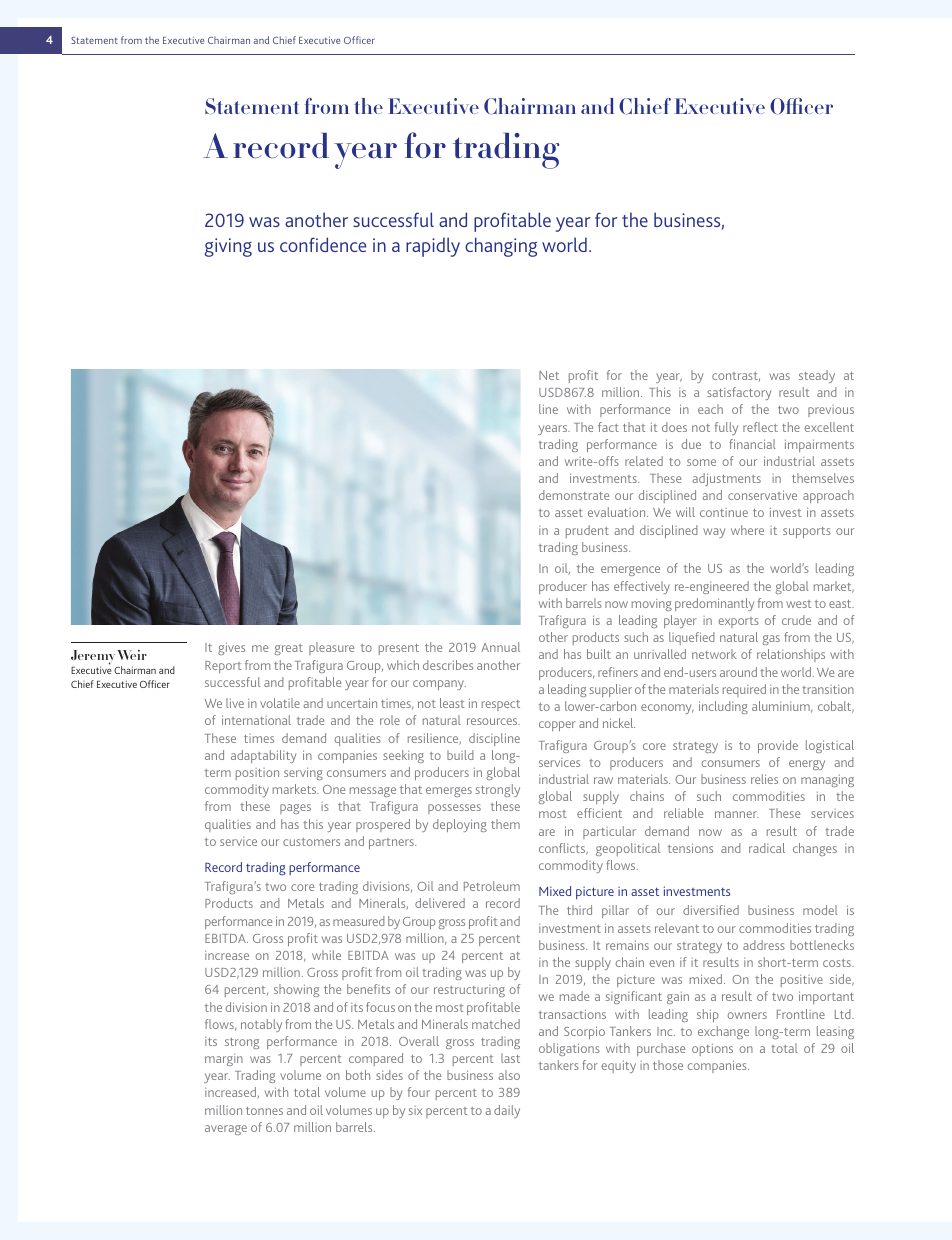 This screenshot has height=1240, width=952. What do you see at coordinates (228, 247) in the screenshot?
I see `giving` at bounding box center [228, 247].
